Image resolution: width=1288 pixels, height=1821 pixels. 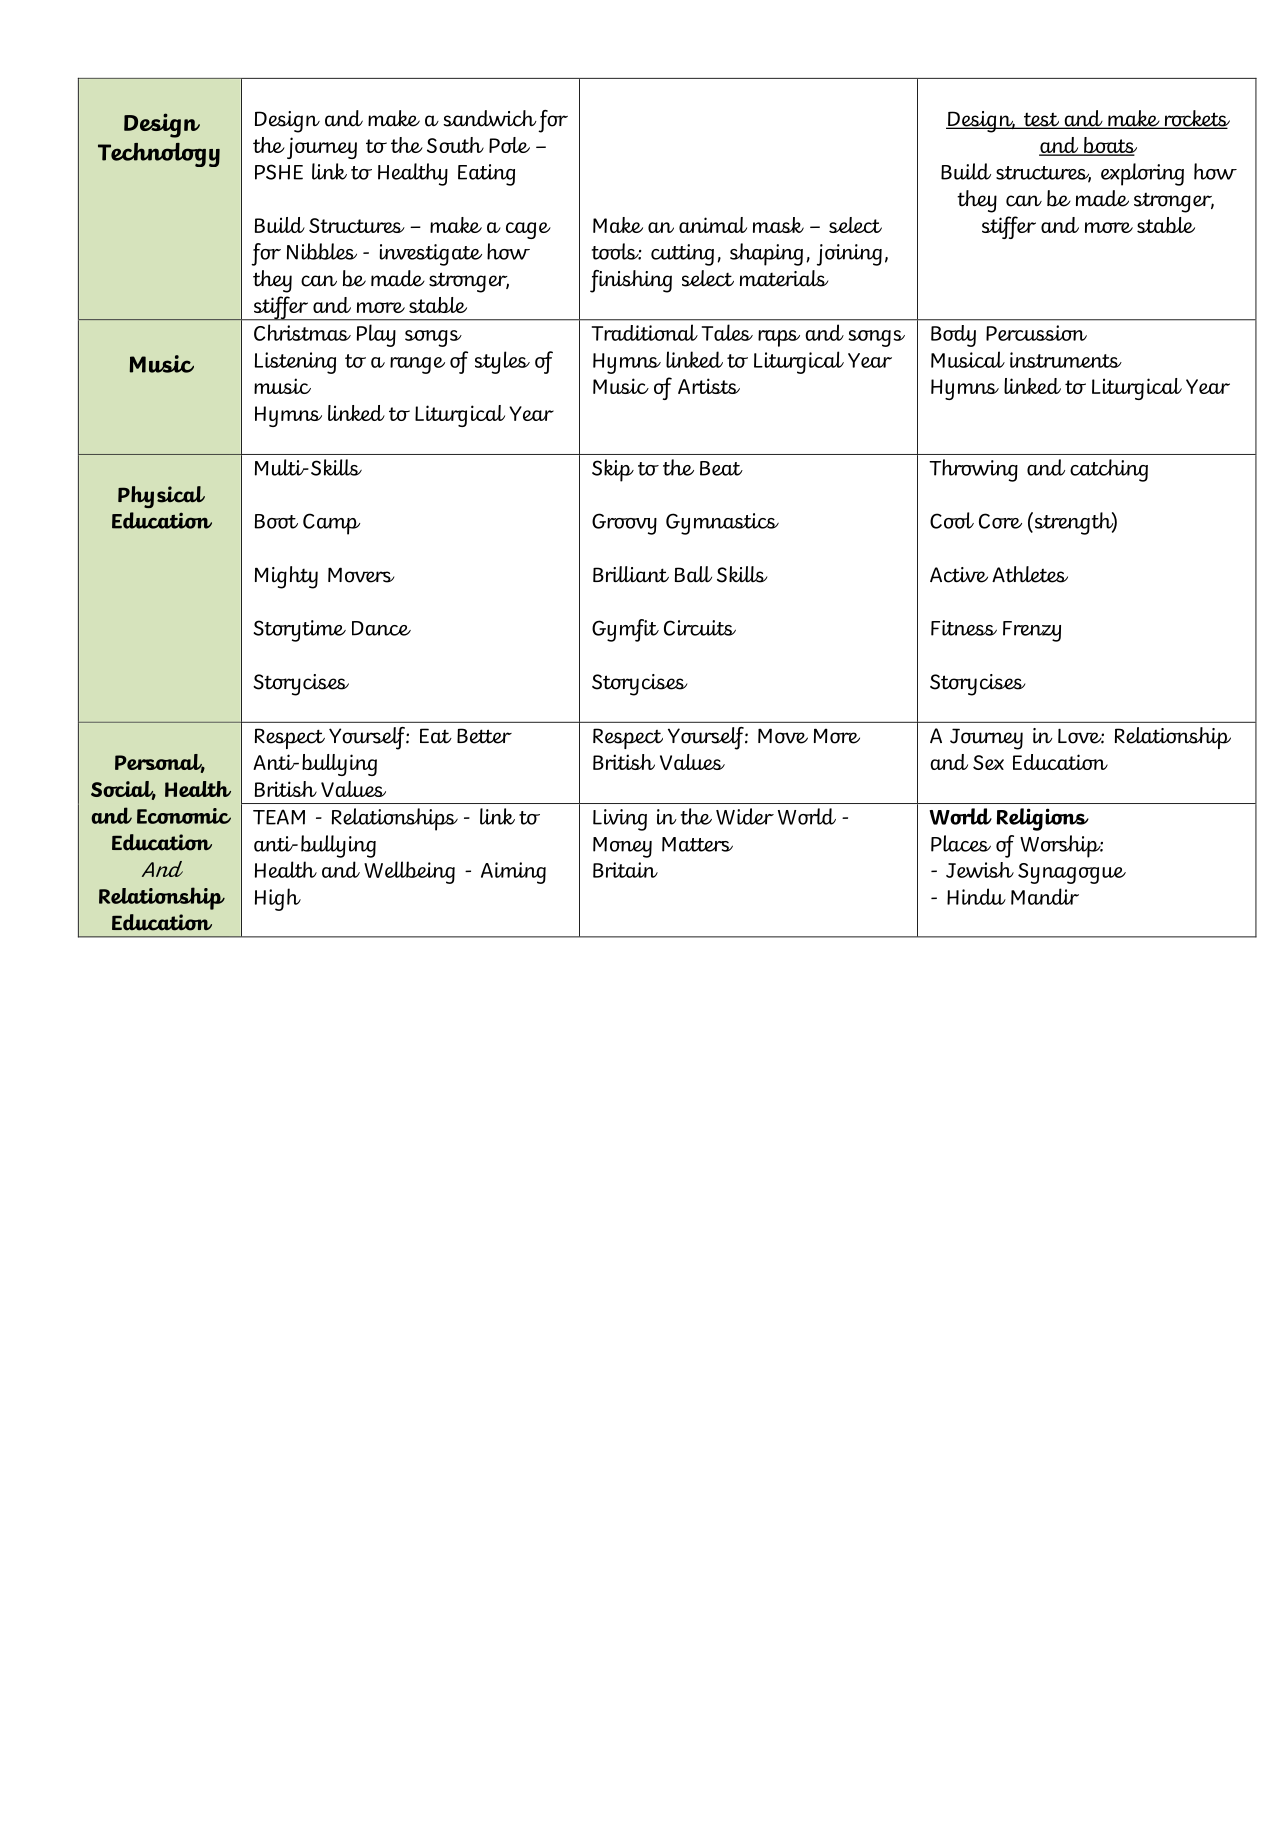 I want to click on High, so click(x=278, y=899).
